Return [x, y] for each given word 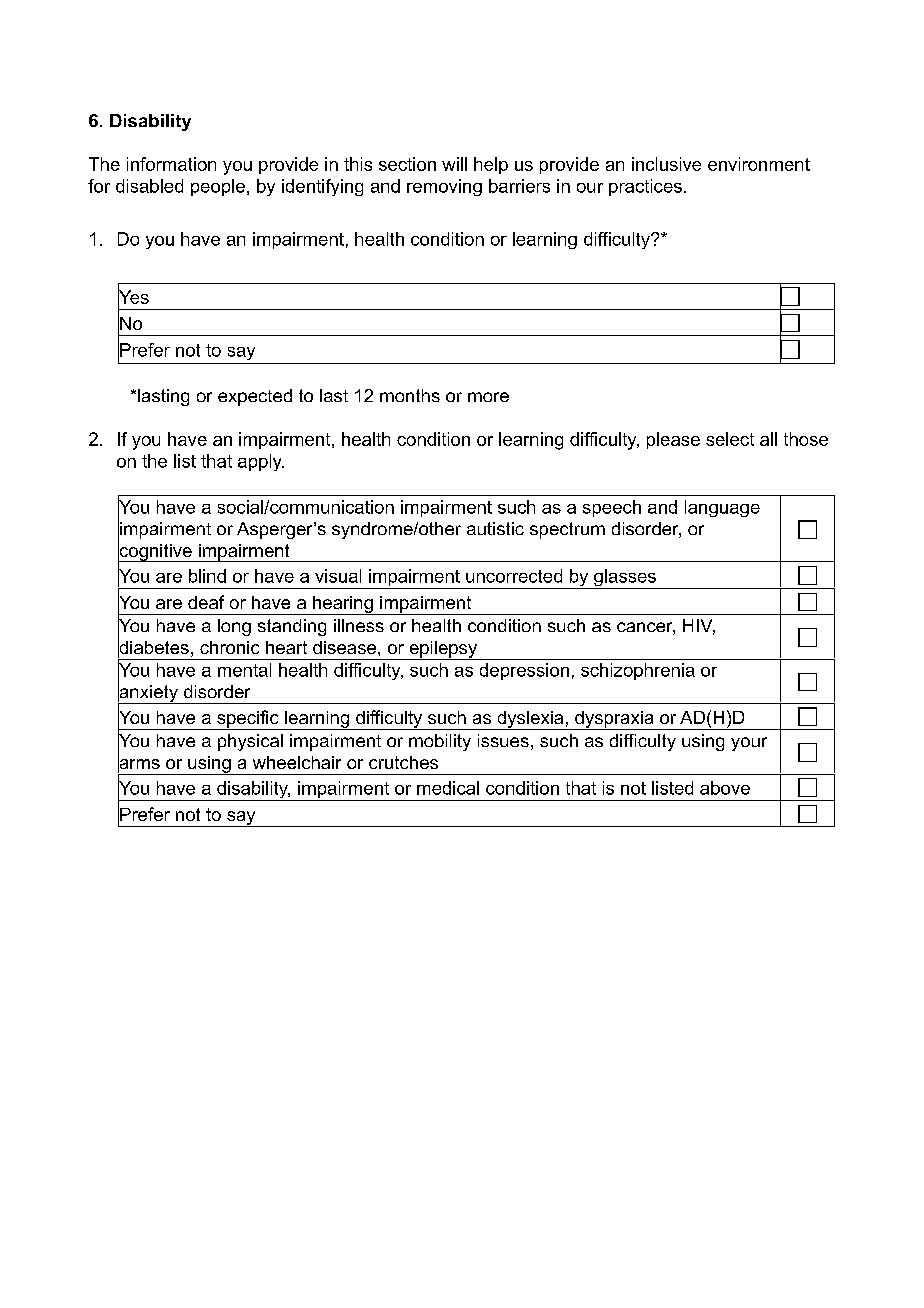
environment [759, 164]
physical [250, 742]
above [725, 788]
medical [448, 788]
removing [444, 187]
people [218, 187]
